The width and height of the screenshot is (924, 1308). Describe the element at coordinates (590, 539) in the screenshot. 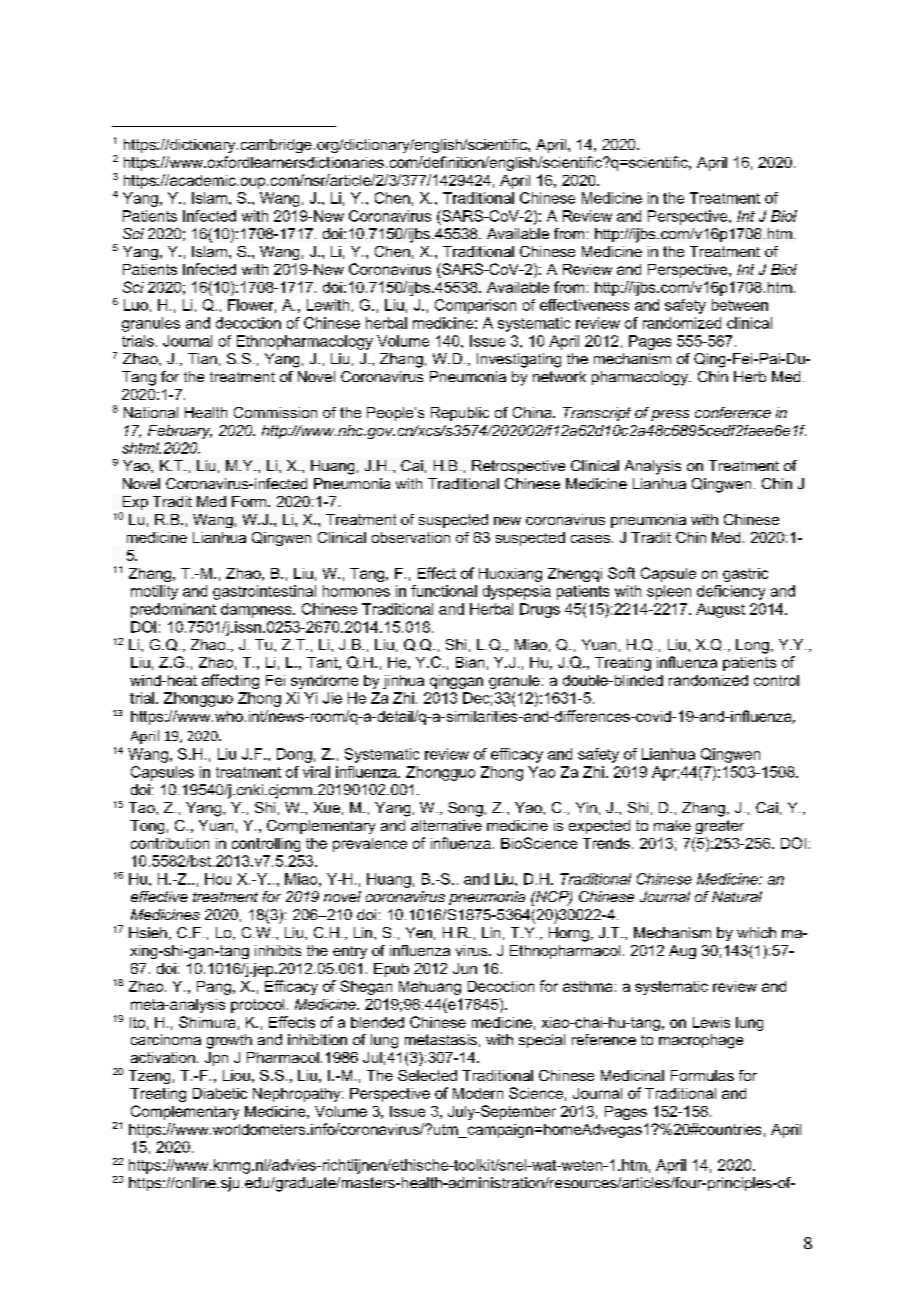

I see `cases` at that location.
